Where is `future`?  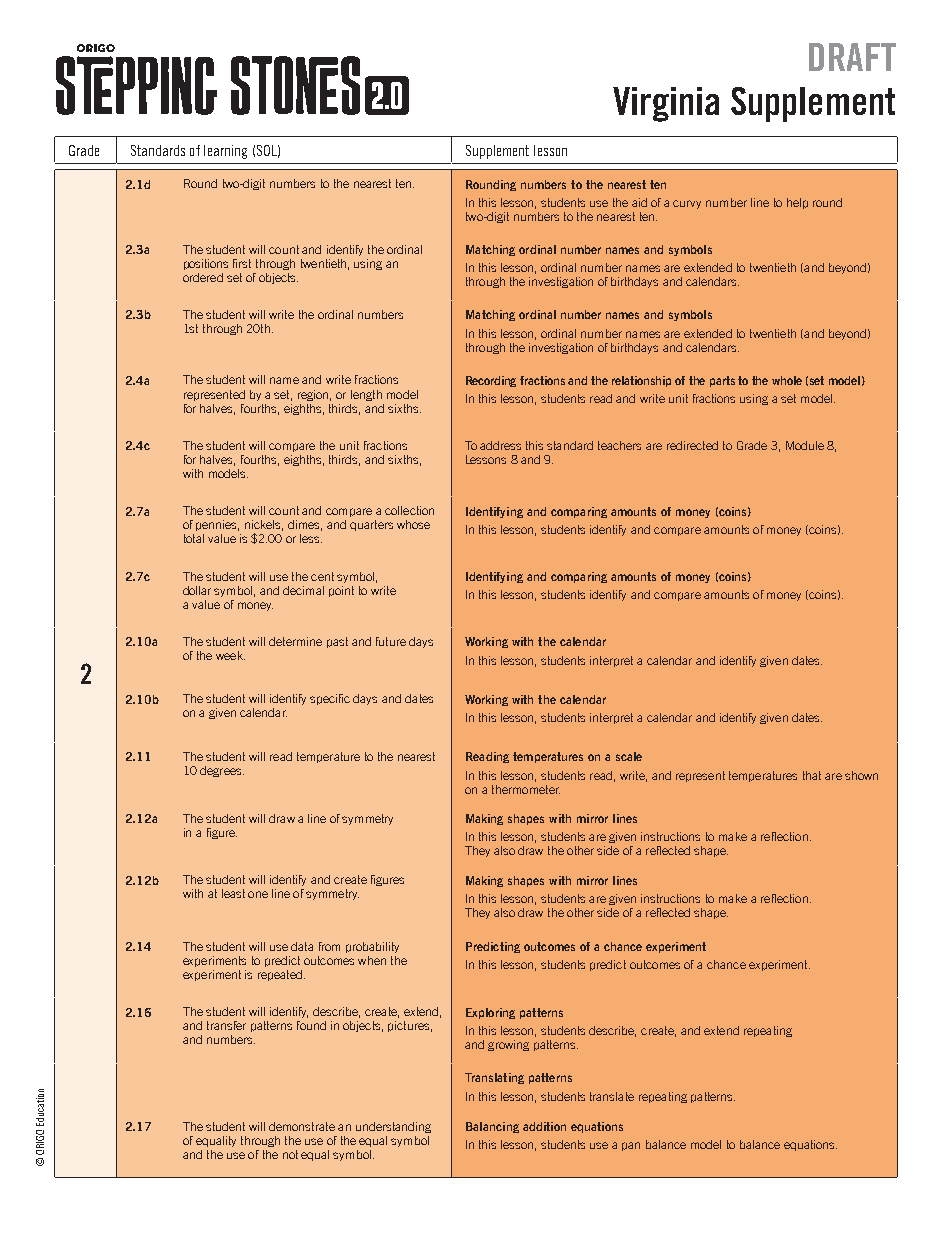 future is located at coordinates (391, 641).
